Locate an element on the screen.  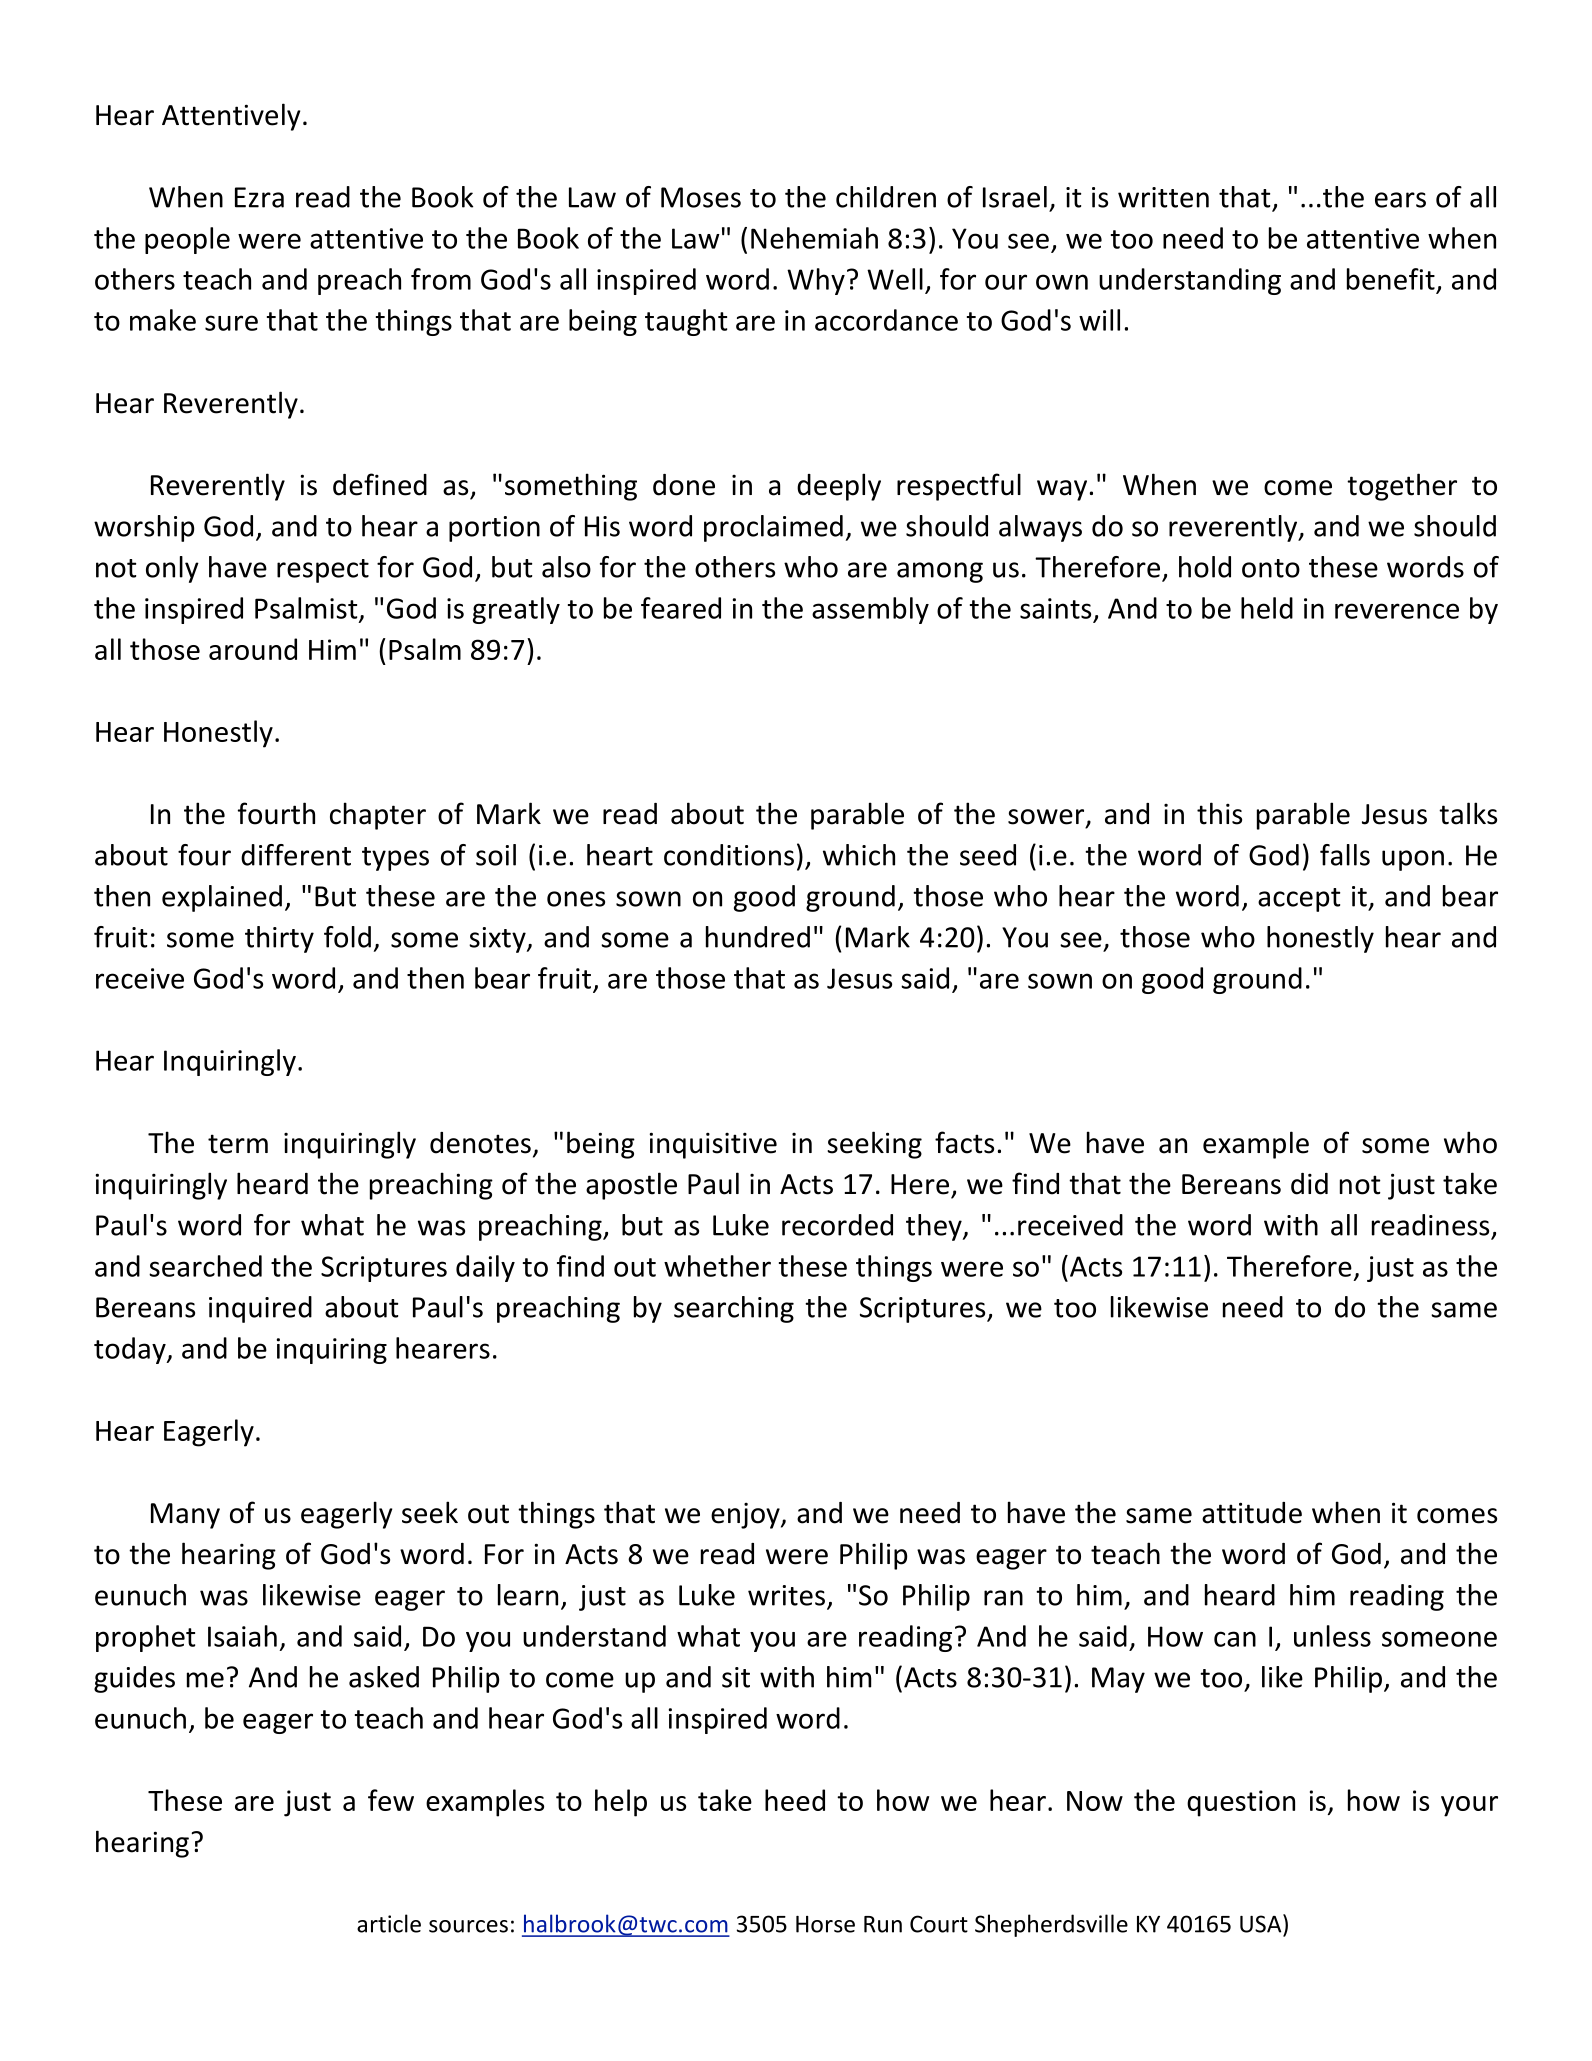
benefit is located at coordinates (1391, 279).
